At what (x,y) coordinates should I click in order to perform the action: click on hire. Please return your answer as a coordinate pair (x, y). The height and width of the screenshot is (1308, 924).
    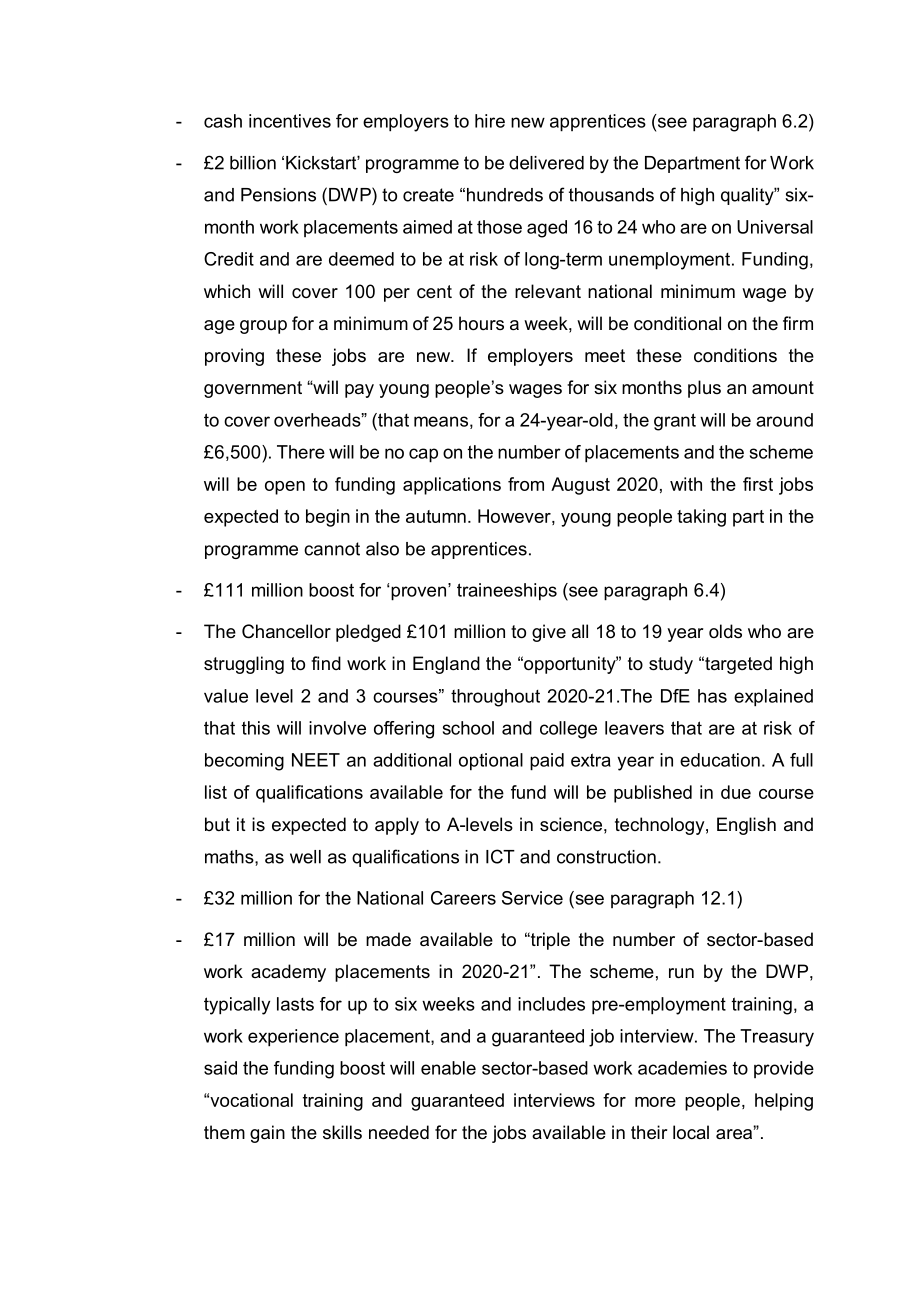
    Looking at the image, I should click on (490, 121).
